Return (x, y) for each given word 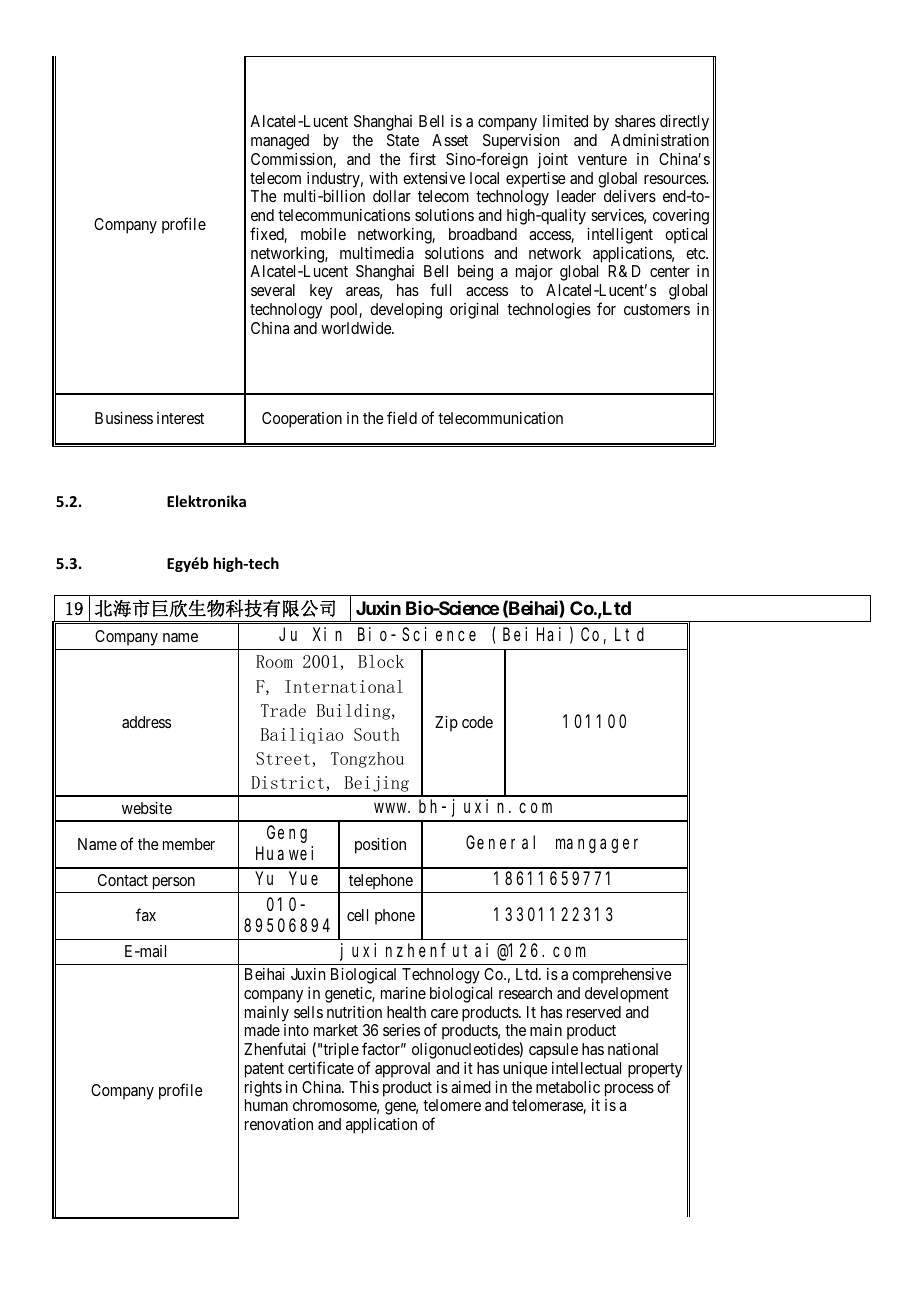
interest (180, 418)
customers (657, 309)
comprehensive (622, 976)
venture (602, 159)
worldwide (357, 328)
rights (263, 1089)
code (477, 722)
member (189, 844)
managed (280, 142)
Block (381, 661)
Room (274, 661)
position (380, 846)
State (403, 140)
